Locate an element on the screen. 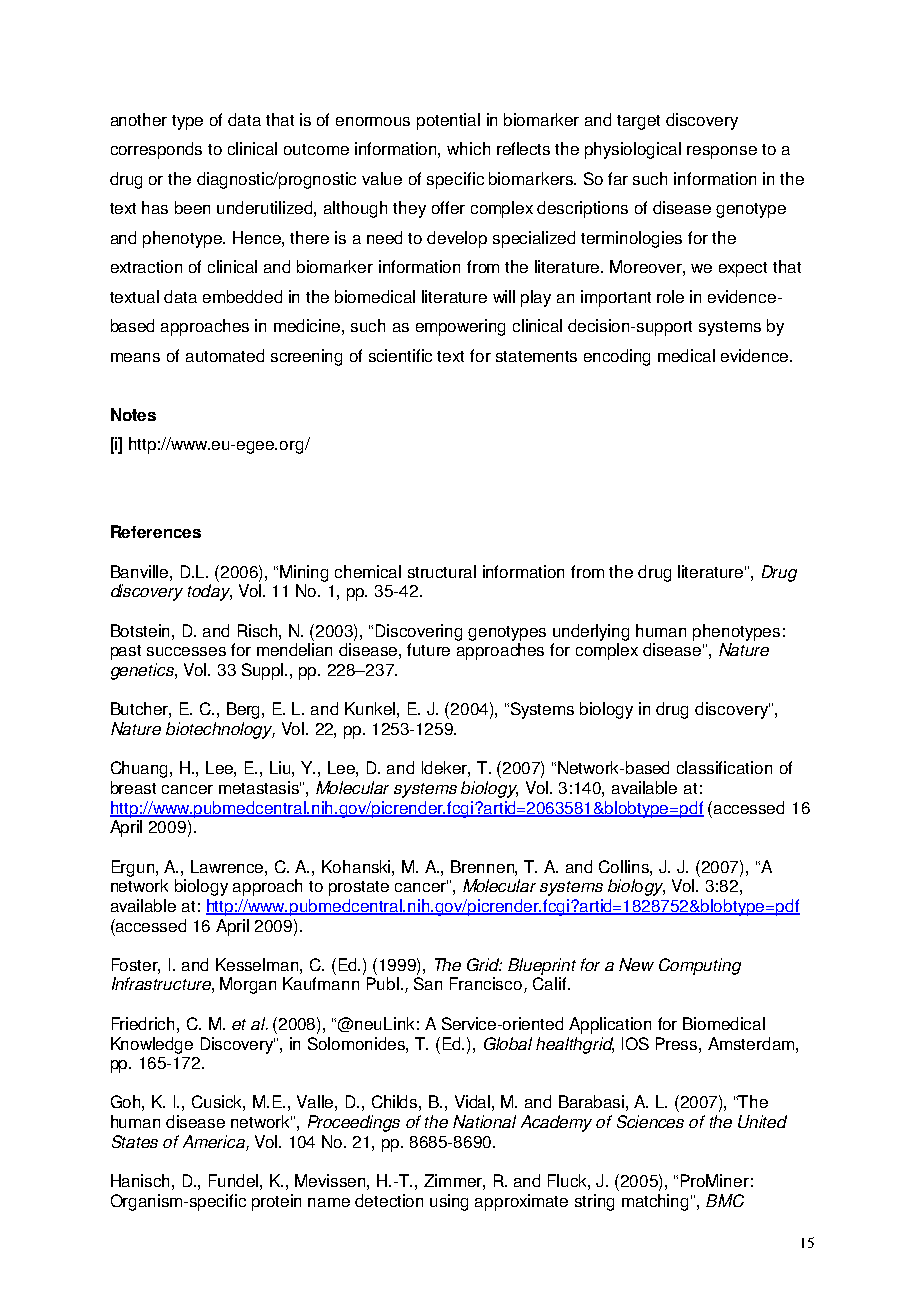 Image resolution: width=924 pixels, height=1308 pixels. matching is located at coordinates (655, 1202).
